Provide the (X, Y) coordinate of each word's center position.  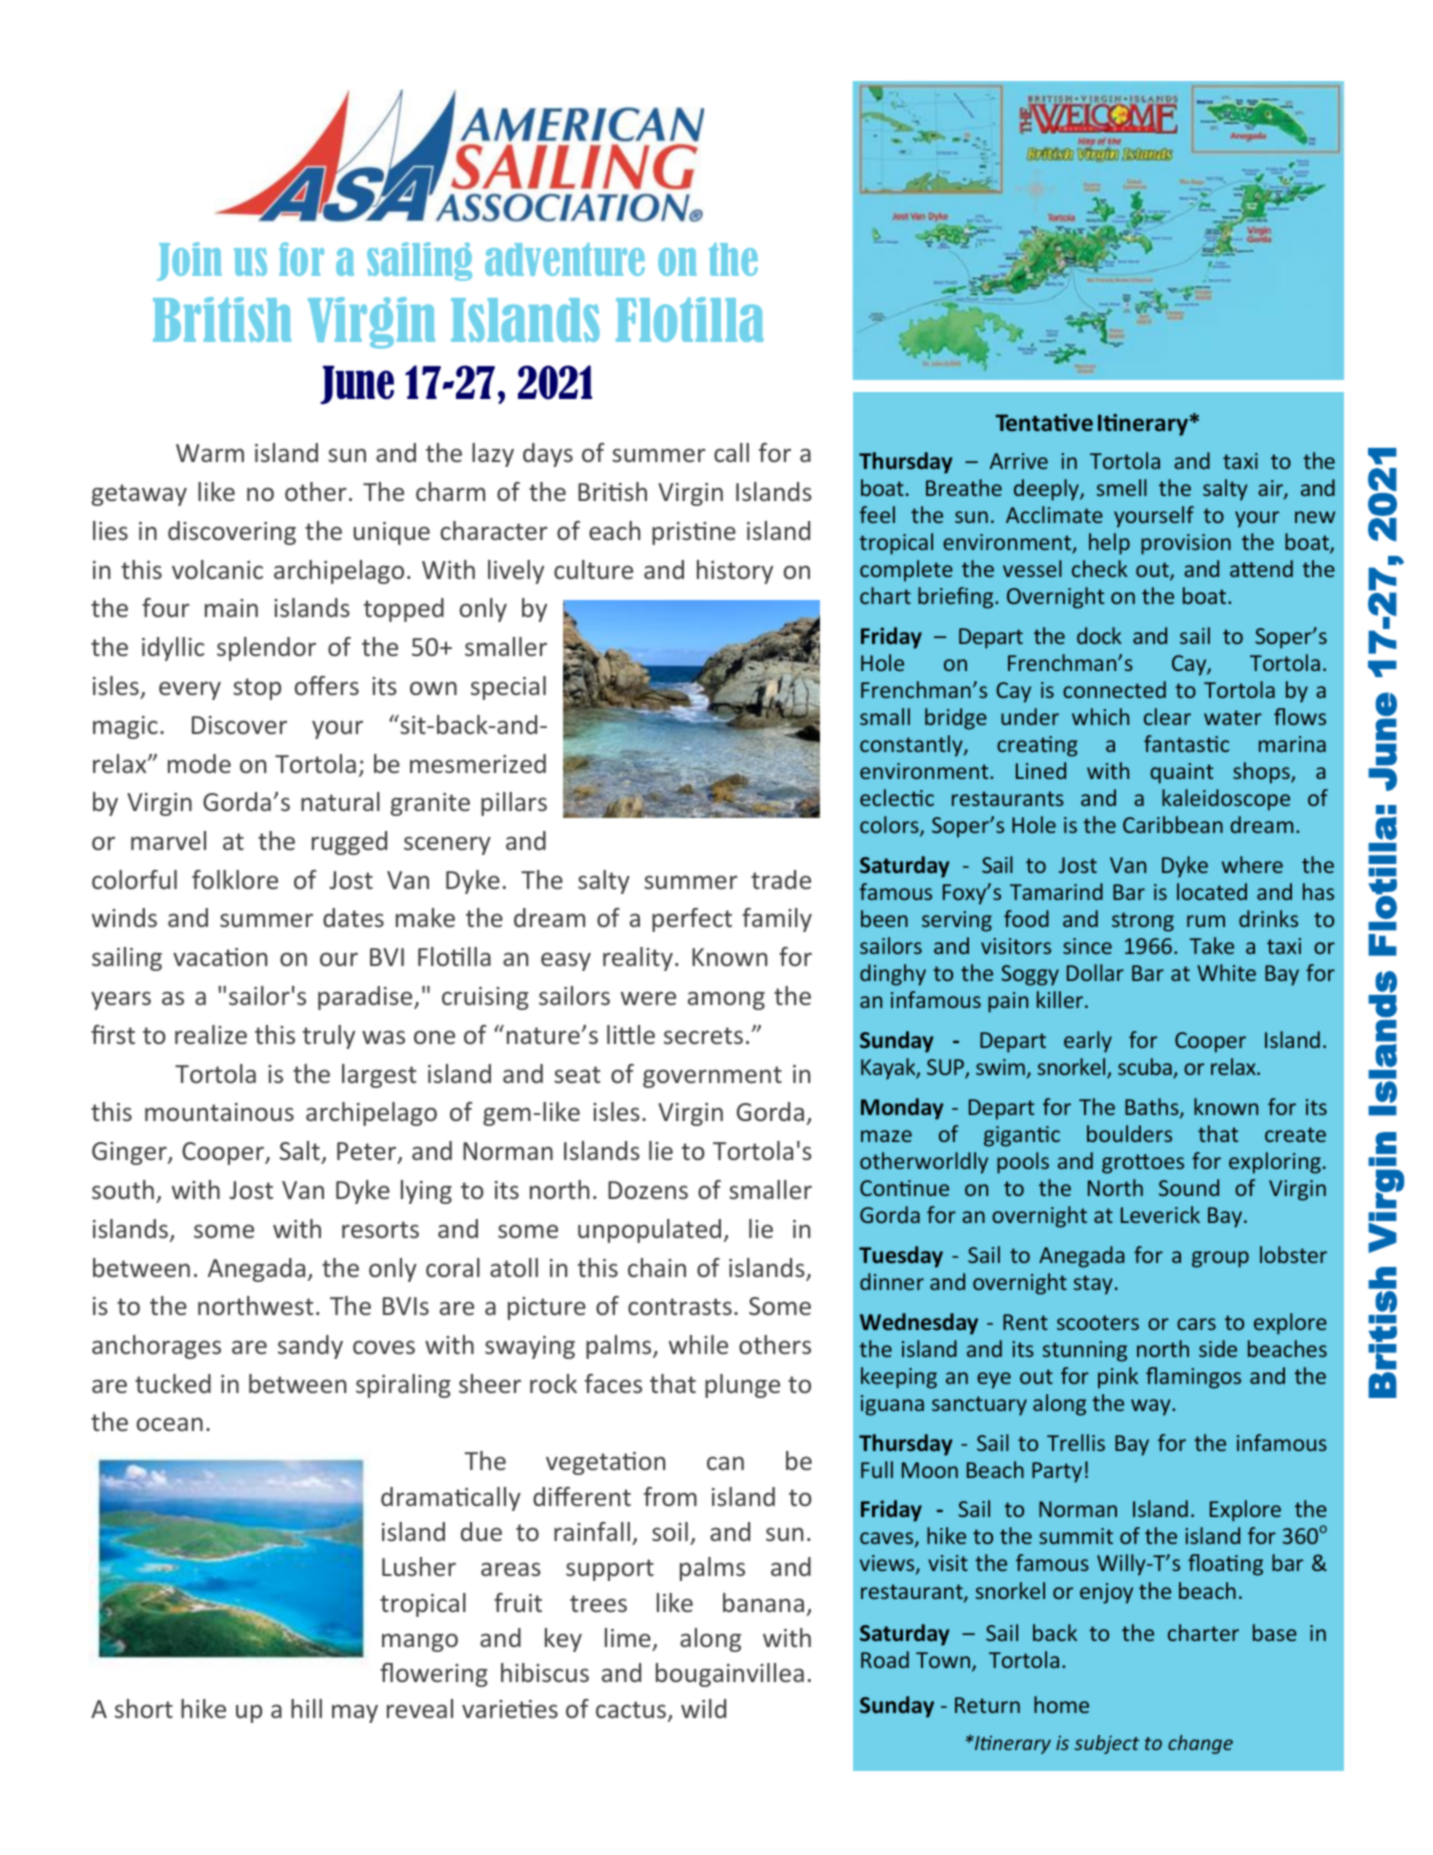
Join (189, 261)
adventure (565, 259)
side (1218, 1348)
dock (1099, 635)
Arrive (1019, 461)
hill (306, 1708)
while (698, 1344)
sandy (310, 1347)
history (735, 572)
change (1200, 1744)
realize (211, 1034)
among (726, 1000)
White (1226, 972)
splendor (266, 649)
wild (703, 1708)
